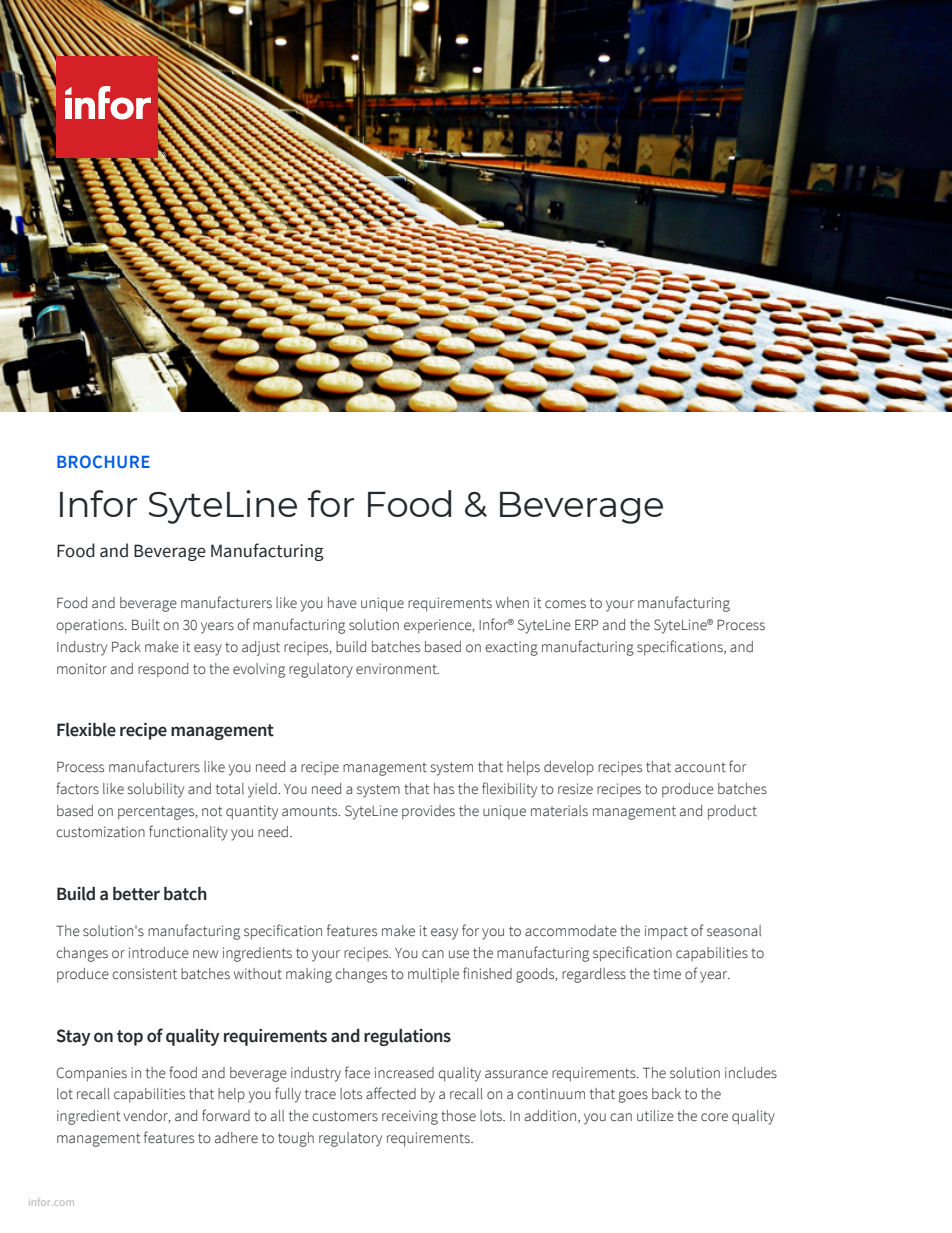 The image size is (952, 1233). What do you see at coordinates (226, 1115) in the document?
I see `forward` at bounding box center [226, 1115].
